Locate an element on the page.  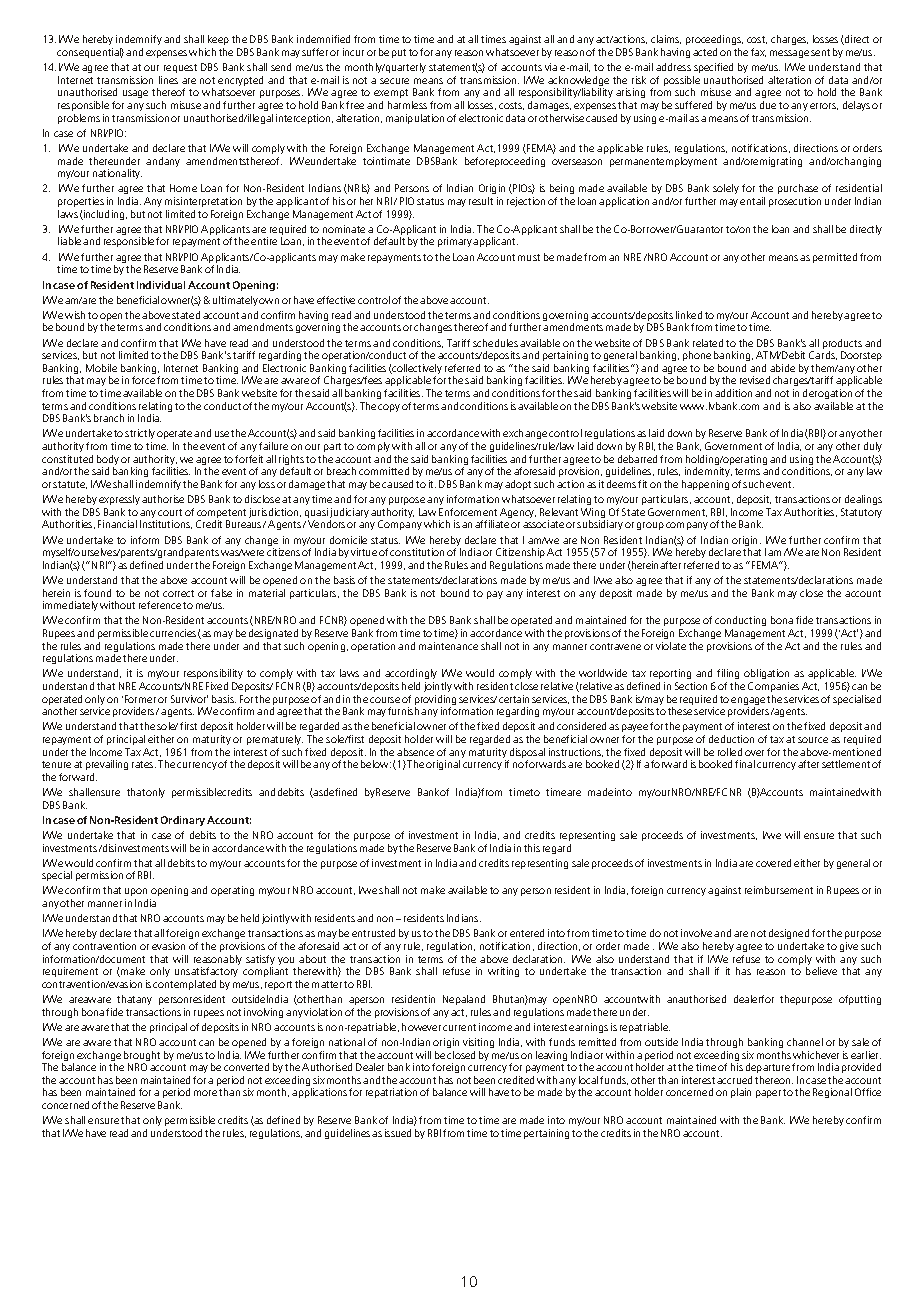
secure is located at coordinates (394, 81).
